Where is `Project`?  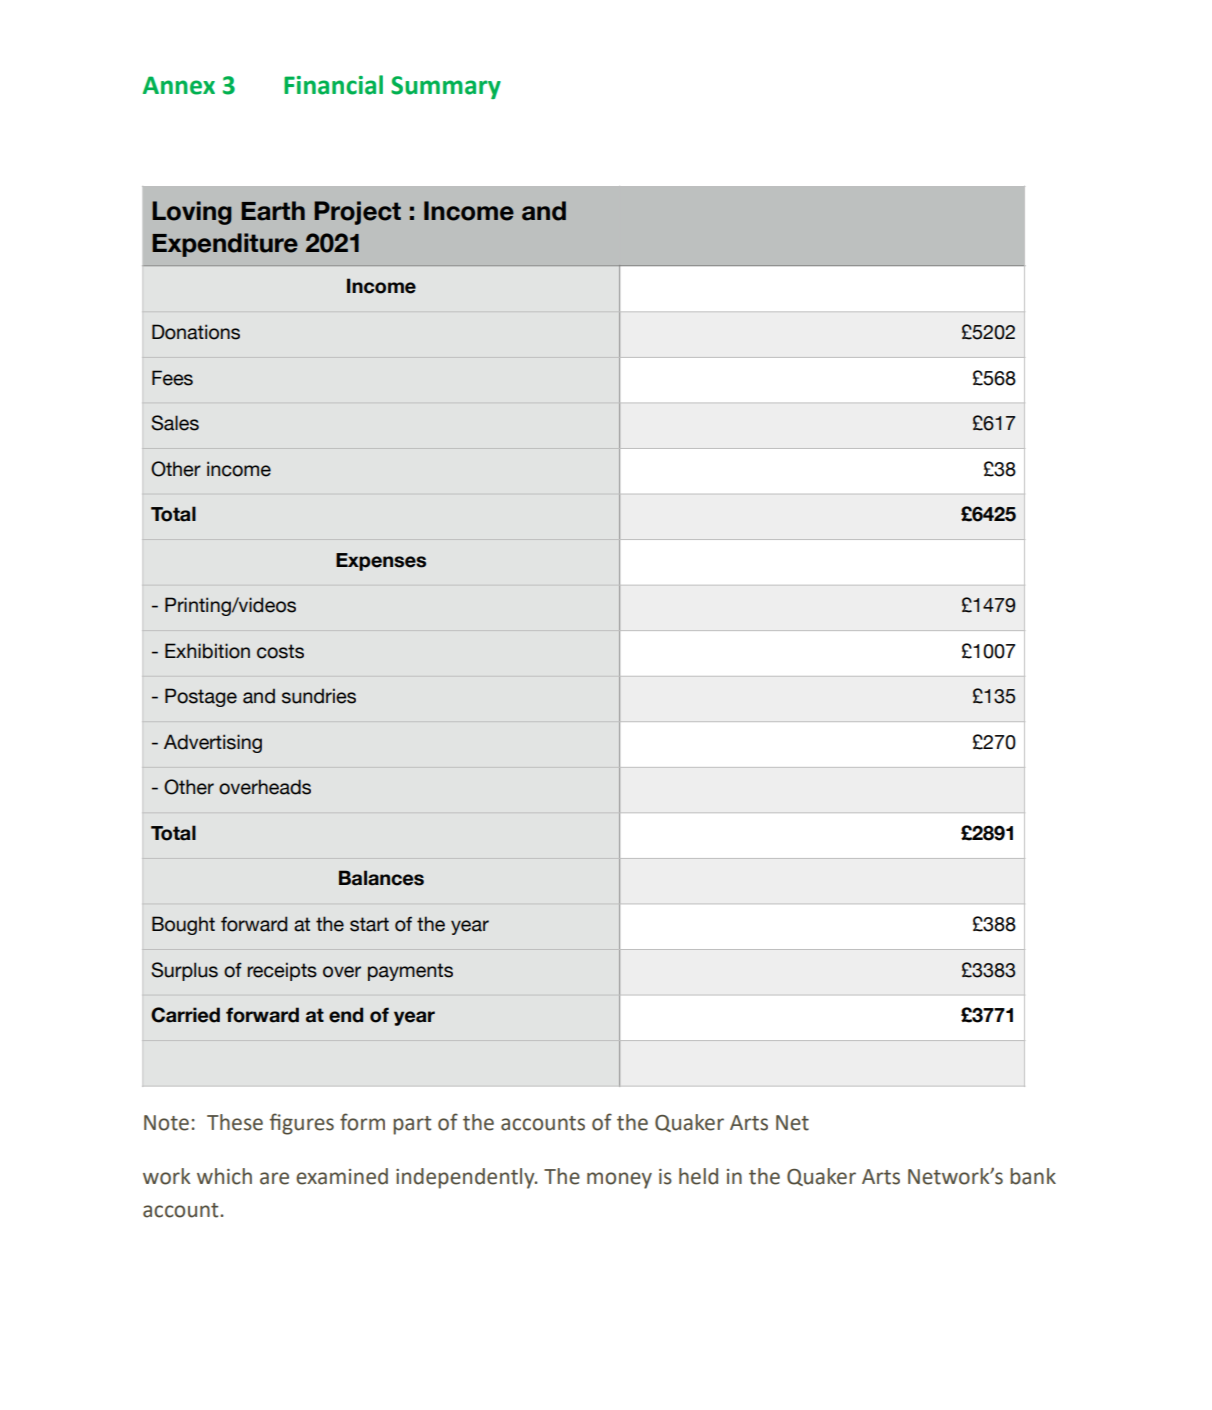
Project is located at coordinates (357, 213).
